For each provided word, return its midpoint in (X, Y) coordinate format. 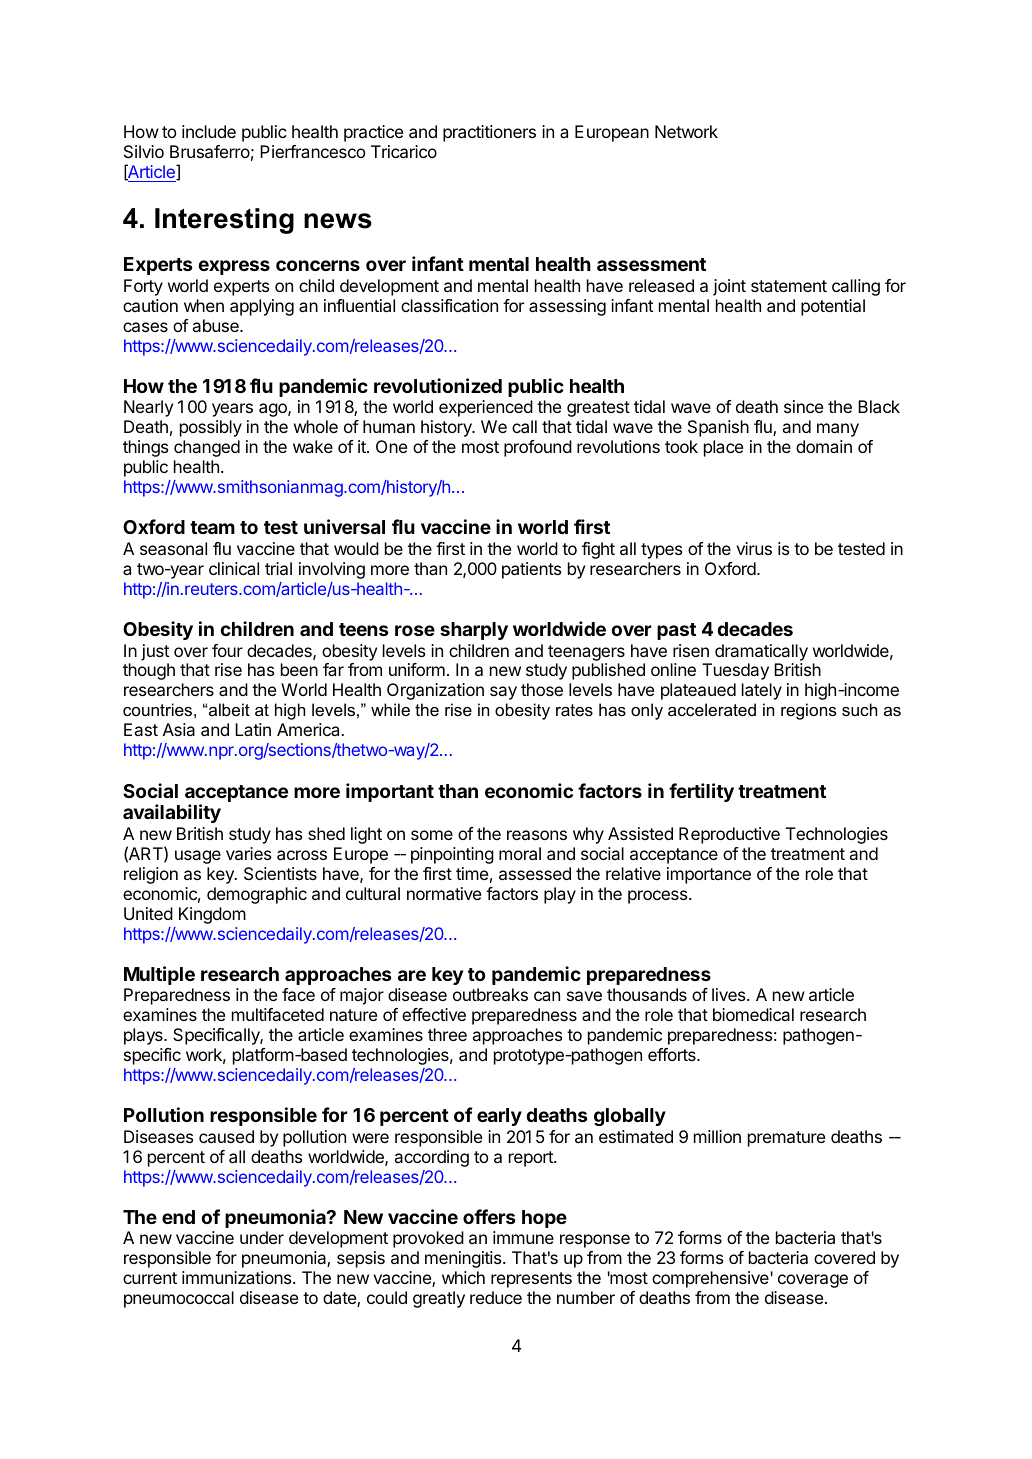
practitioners (489, 133)
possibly (211, 428)
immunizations (238, 1277)
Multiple (159, 975)
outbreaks (490, 994)
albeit (229, 709)
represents (531, 1280)
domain (824, 446)
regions (808, 711)
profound (538, 448)
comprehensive (710, 1279)
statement (789, 286)
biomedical (753, 1014)
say (503, 693)
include (209, 131)
